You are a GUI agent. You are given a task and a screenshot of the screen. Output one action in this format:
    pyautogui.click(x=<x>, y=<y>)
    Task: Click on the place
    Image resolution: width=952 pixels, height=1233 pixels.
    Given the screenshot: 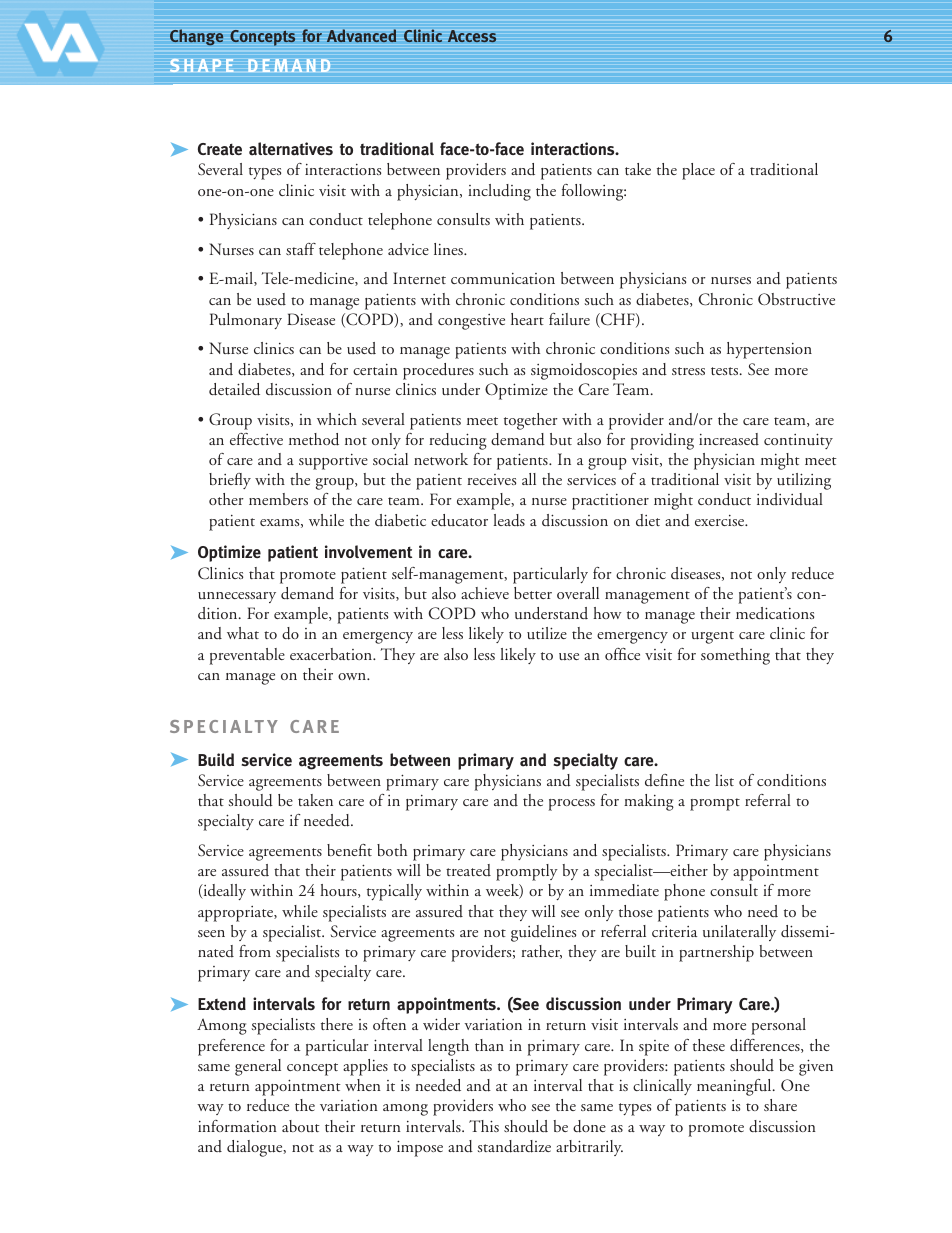 What is the action you would take?
    pyautogui.click(x=698, y=171)
